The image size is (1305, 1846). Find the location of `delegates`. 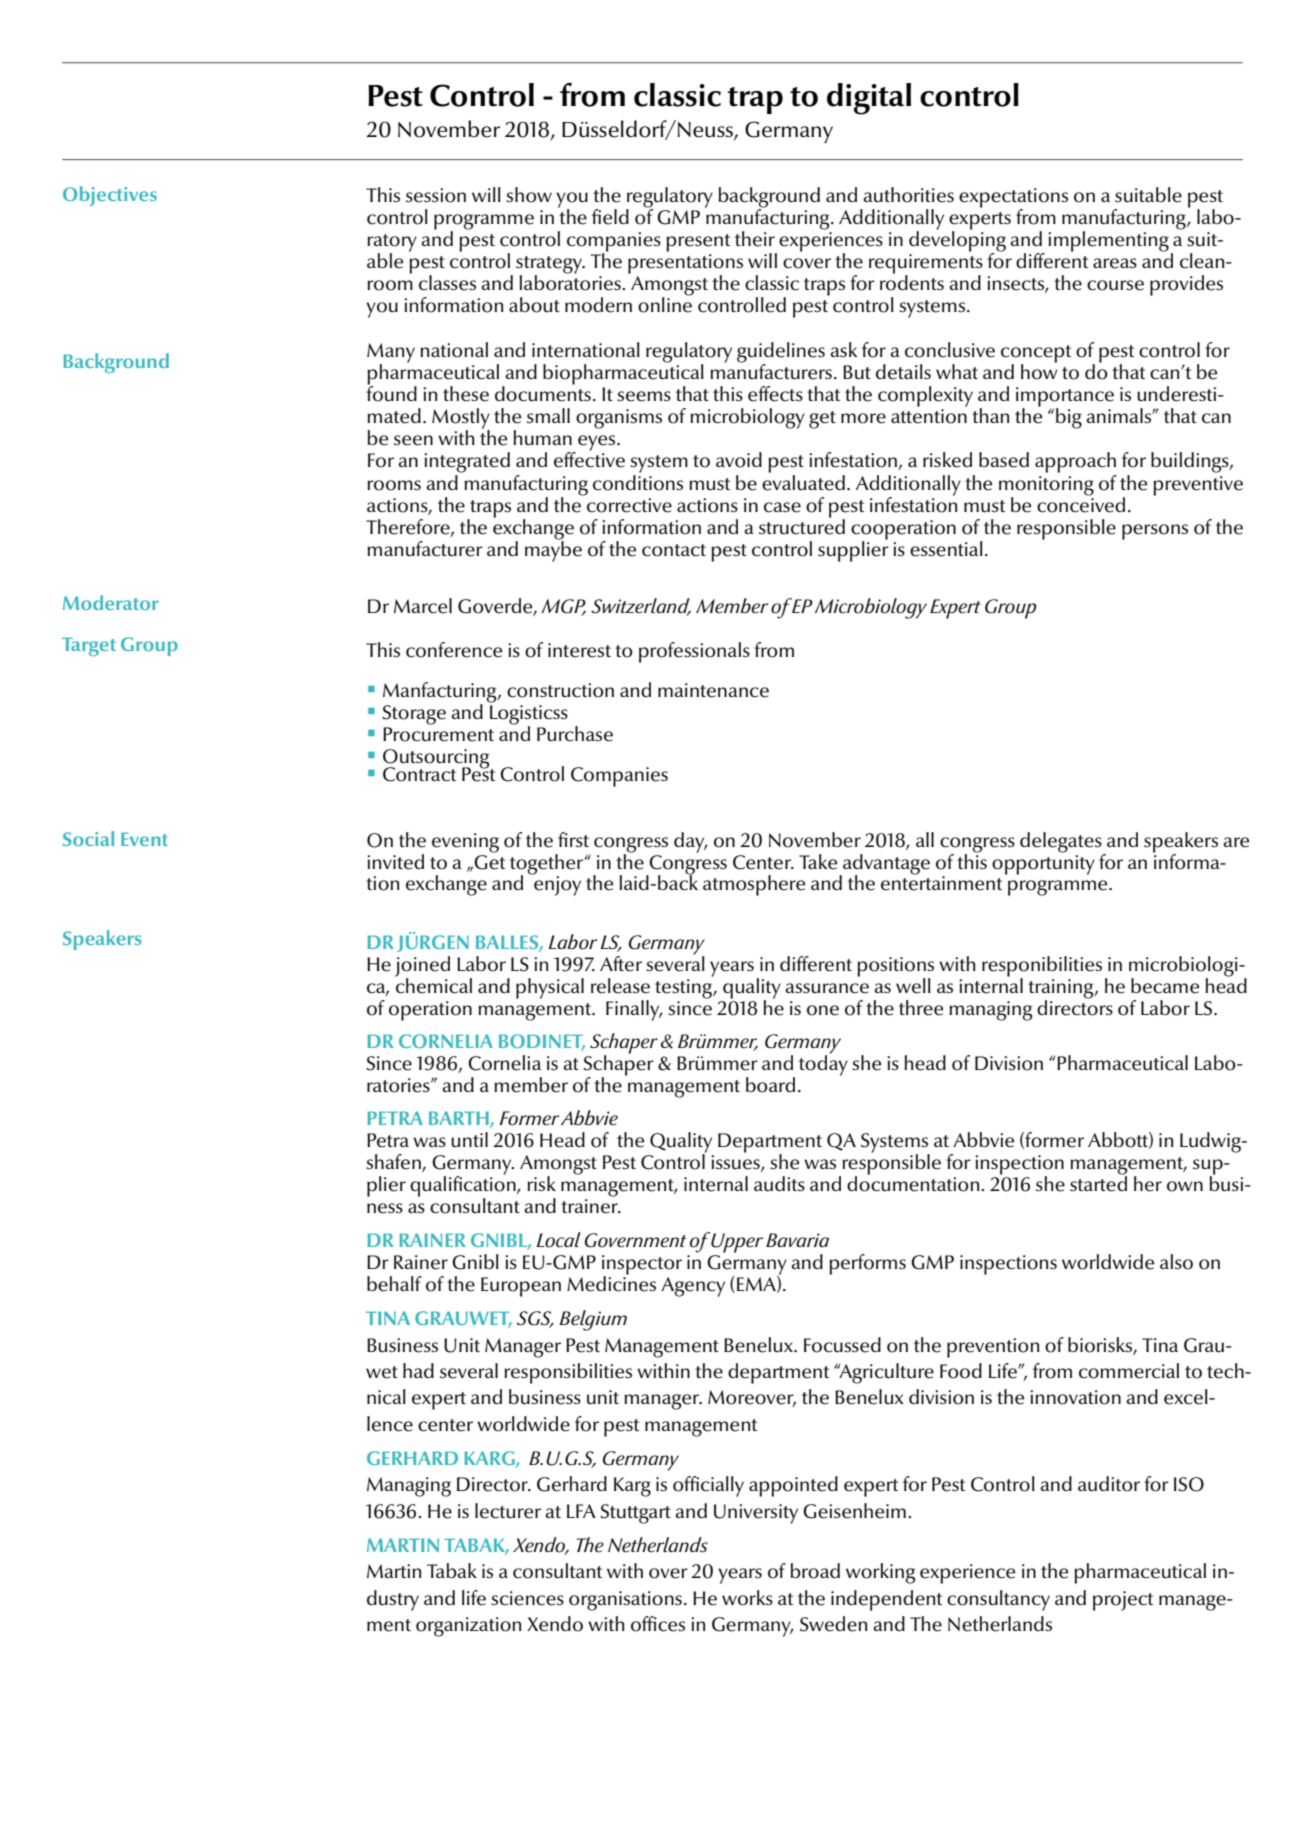

delegates is located at coordinates (1062, 843).
